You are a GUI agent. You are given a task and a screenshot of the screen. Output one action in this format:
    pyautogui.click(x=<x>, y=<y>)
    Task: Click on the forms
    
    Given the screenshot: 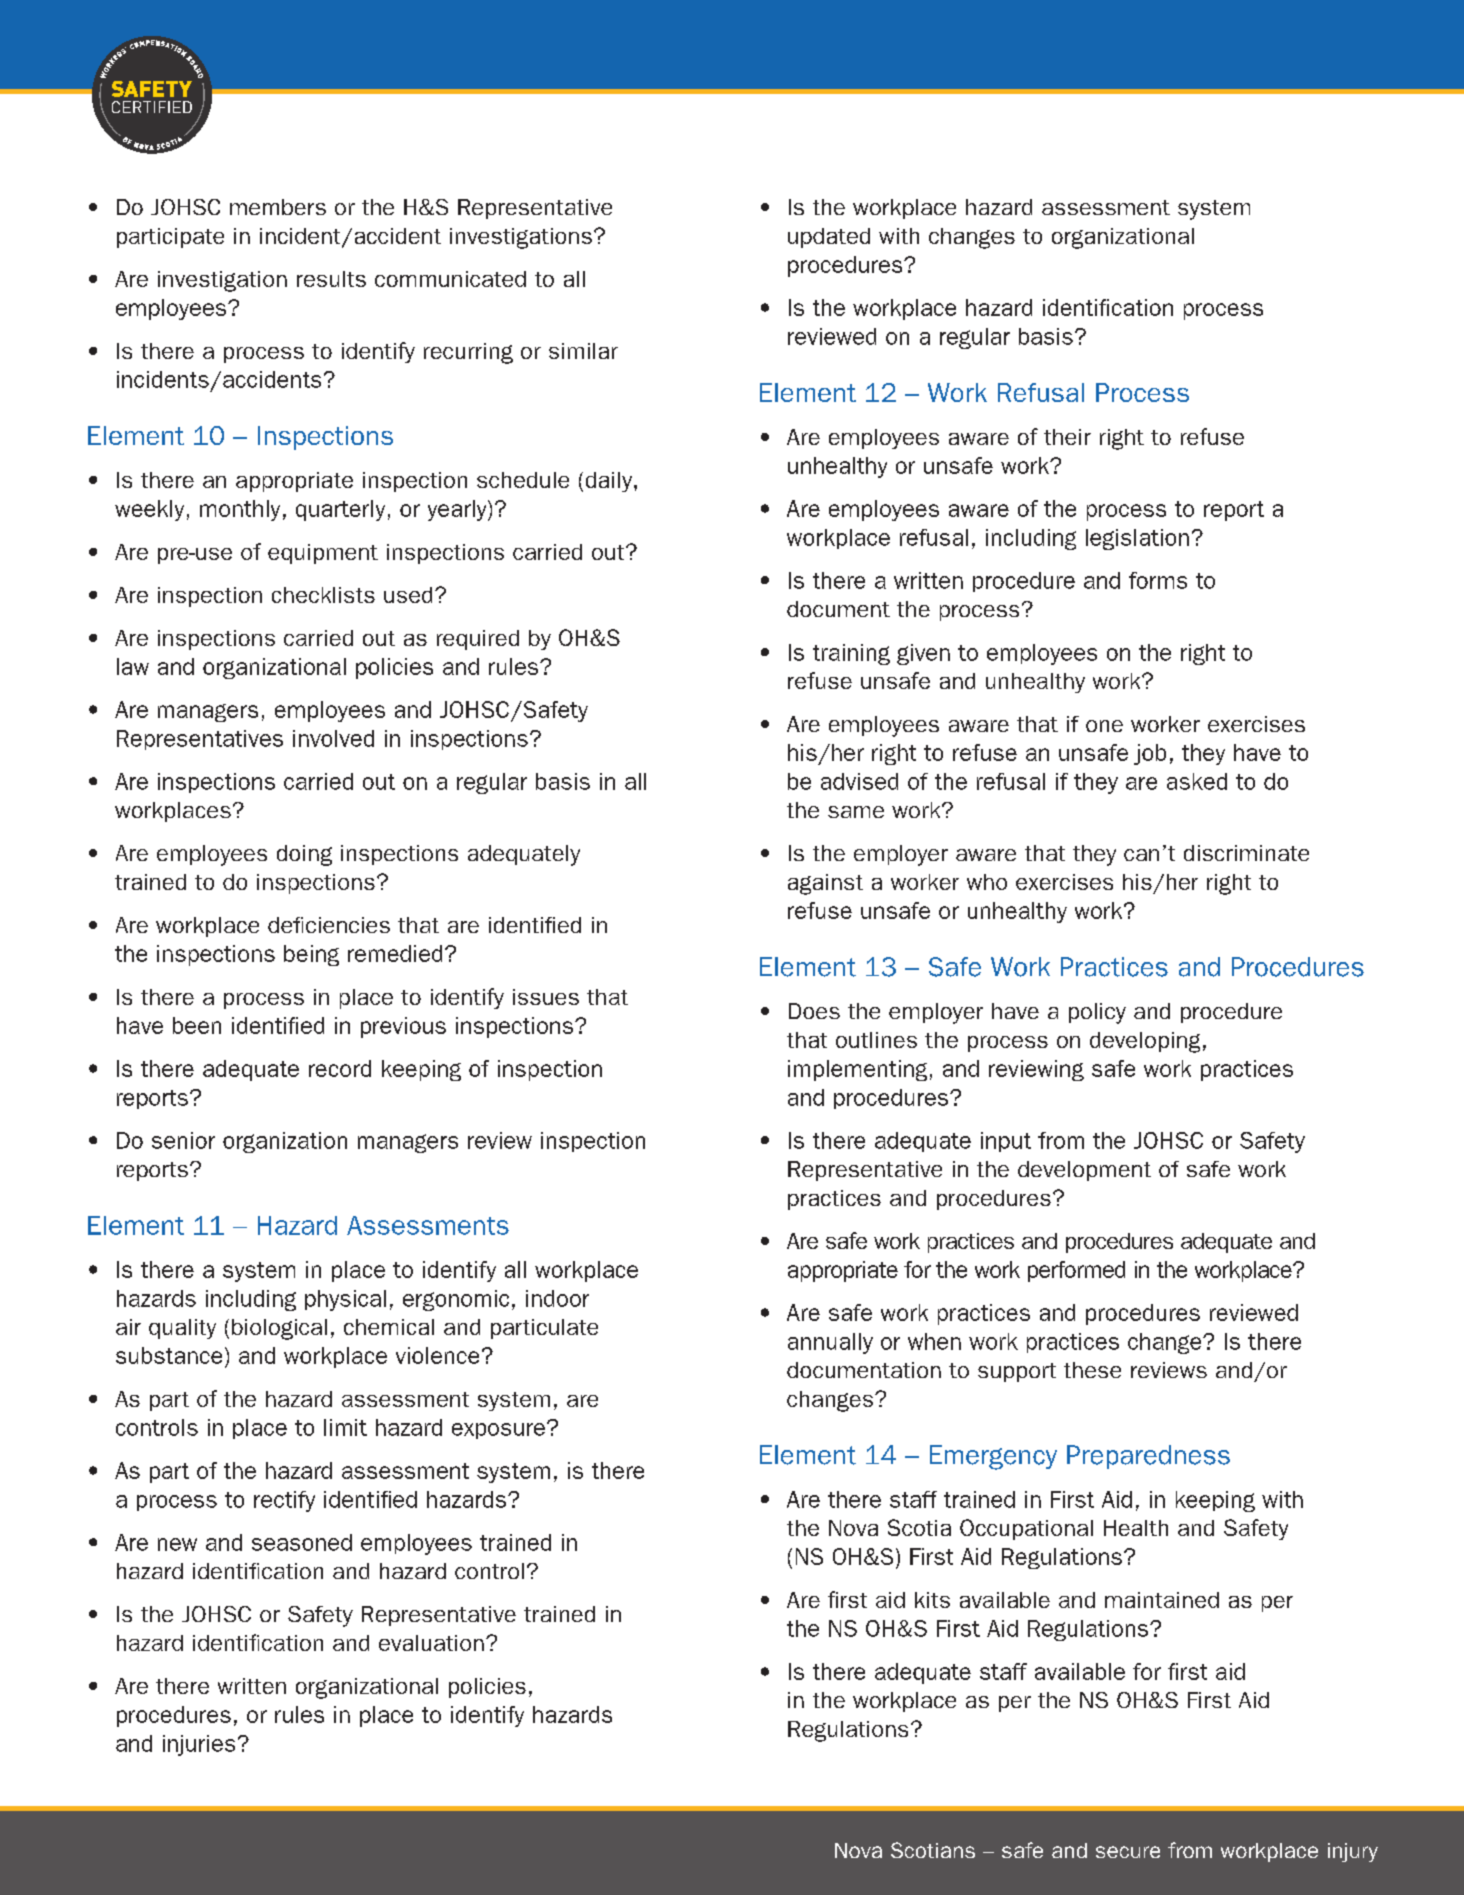 What is the action you would take?
    pyautogui.click(x=1158, y=580)
